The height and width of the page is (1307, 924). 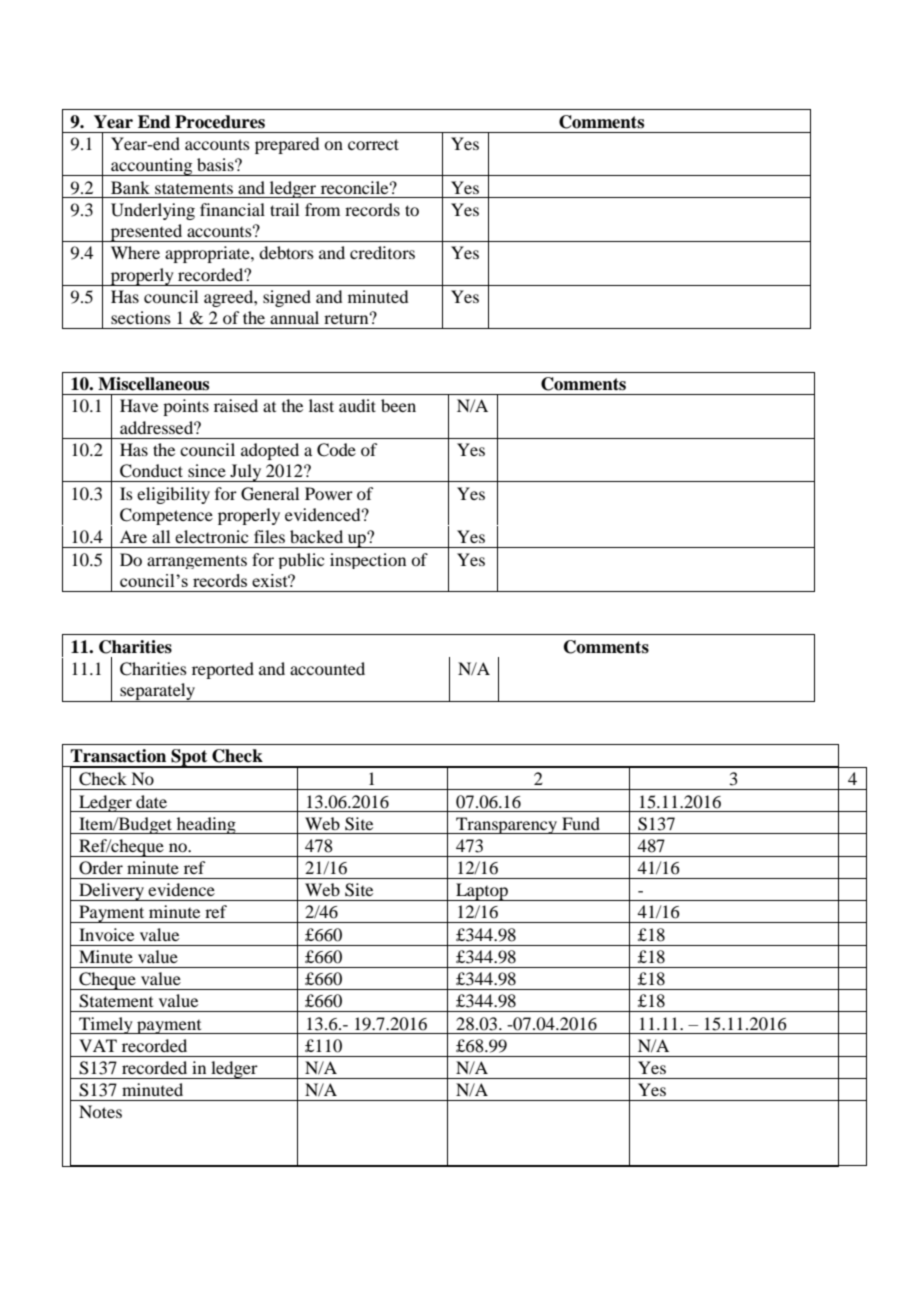 What do you see at coordinates (151, 801) in the page?
I see `date` at bounding box center [151, 801].
